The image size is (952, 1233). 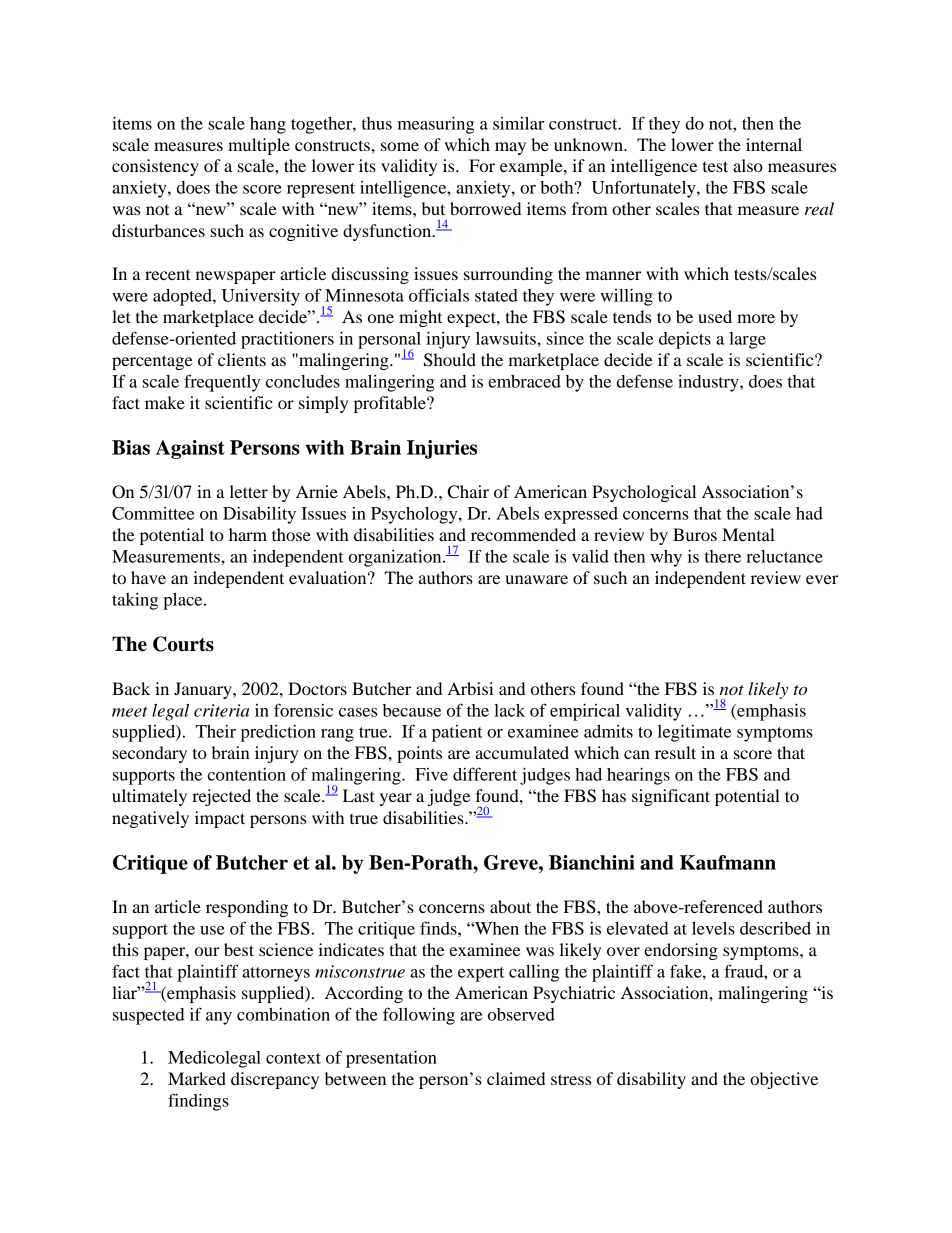 What do you see at coordinates (728, 862) in the screenshot?
I see `Kaufmann` at bounding box center [728, 862].
